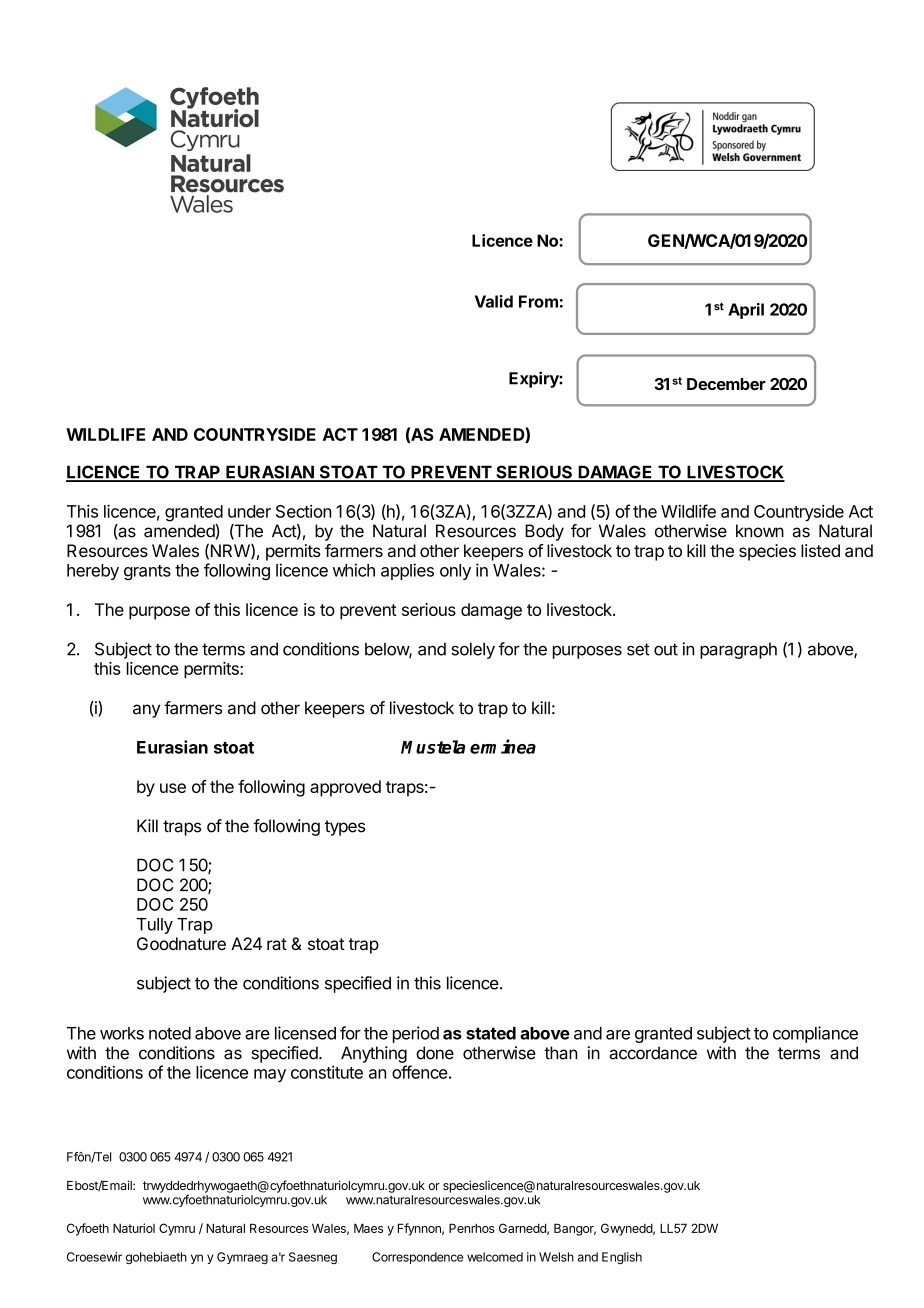 This screenshot has height=1308, width=924. I want to click on April, so click(746, 311).
